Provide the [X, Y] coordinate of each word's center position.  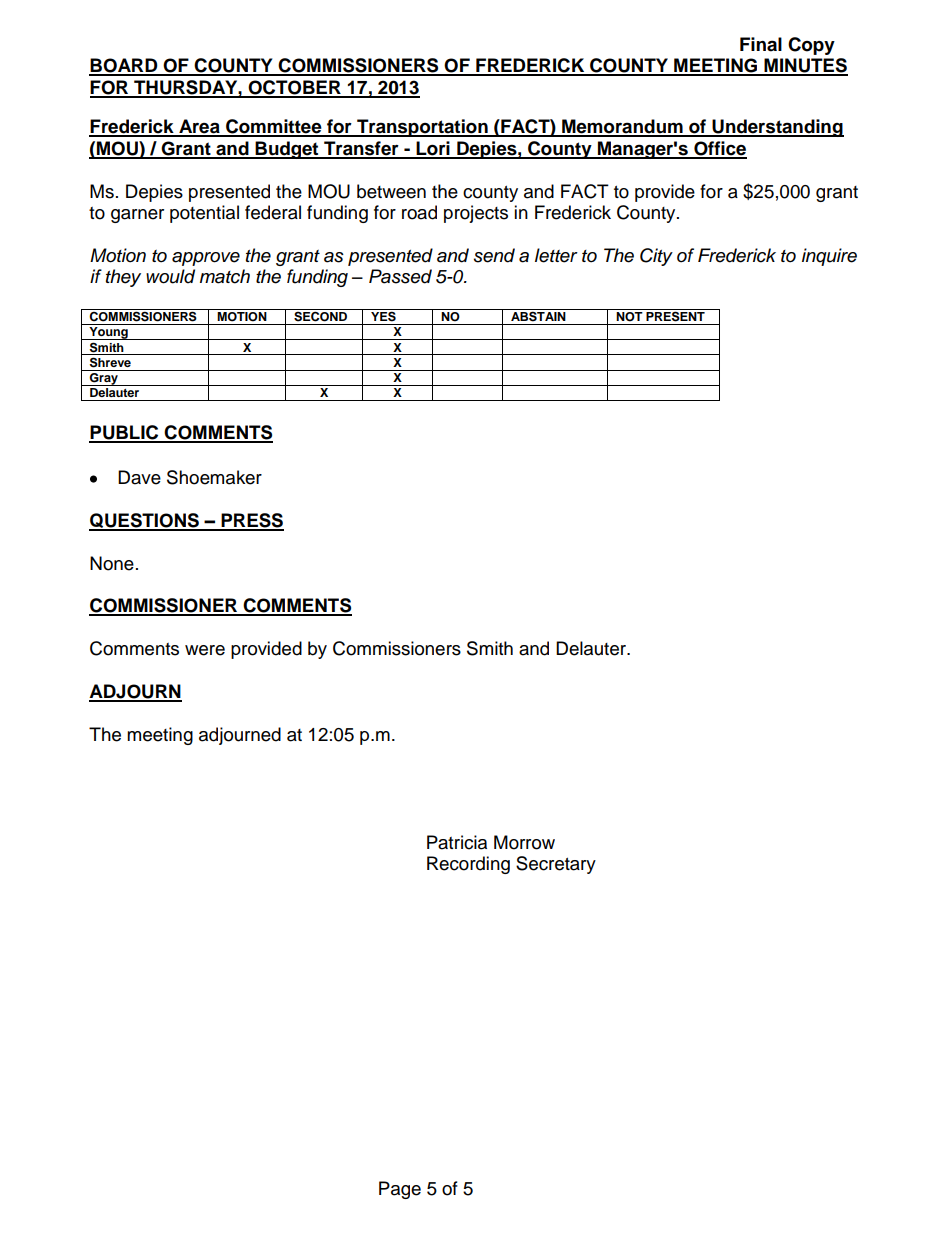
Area [199, 127]
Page [400, 1190]
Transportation [422, 128]
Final [761, 44]
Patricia [457, 842]
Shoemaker [214, 477]
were [205, 650]
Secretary [556, 865]
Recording [468, 865]
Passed [400, 276]
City [656, 257]
